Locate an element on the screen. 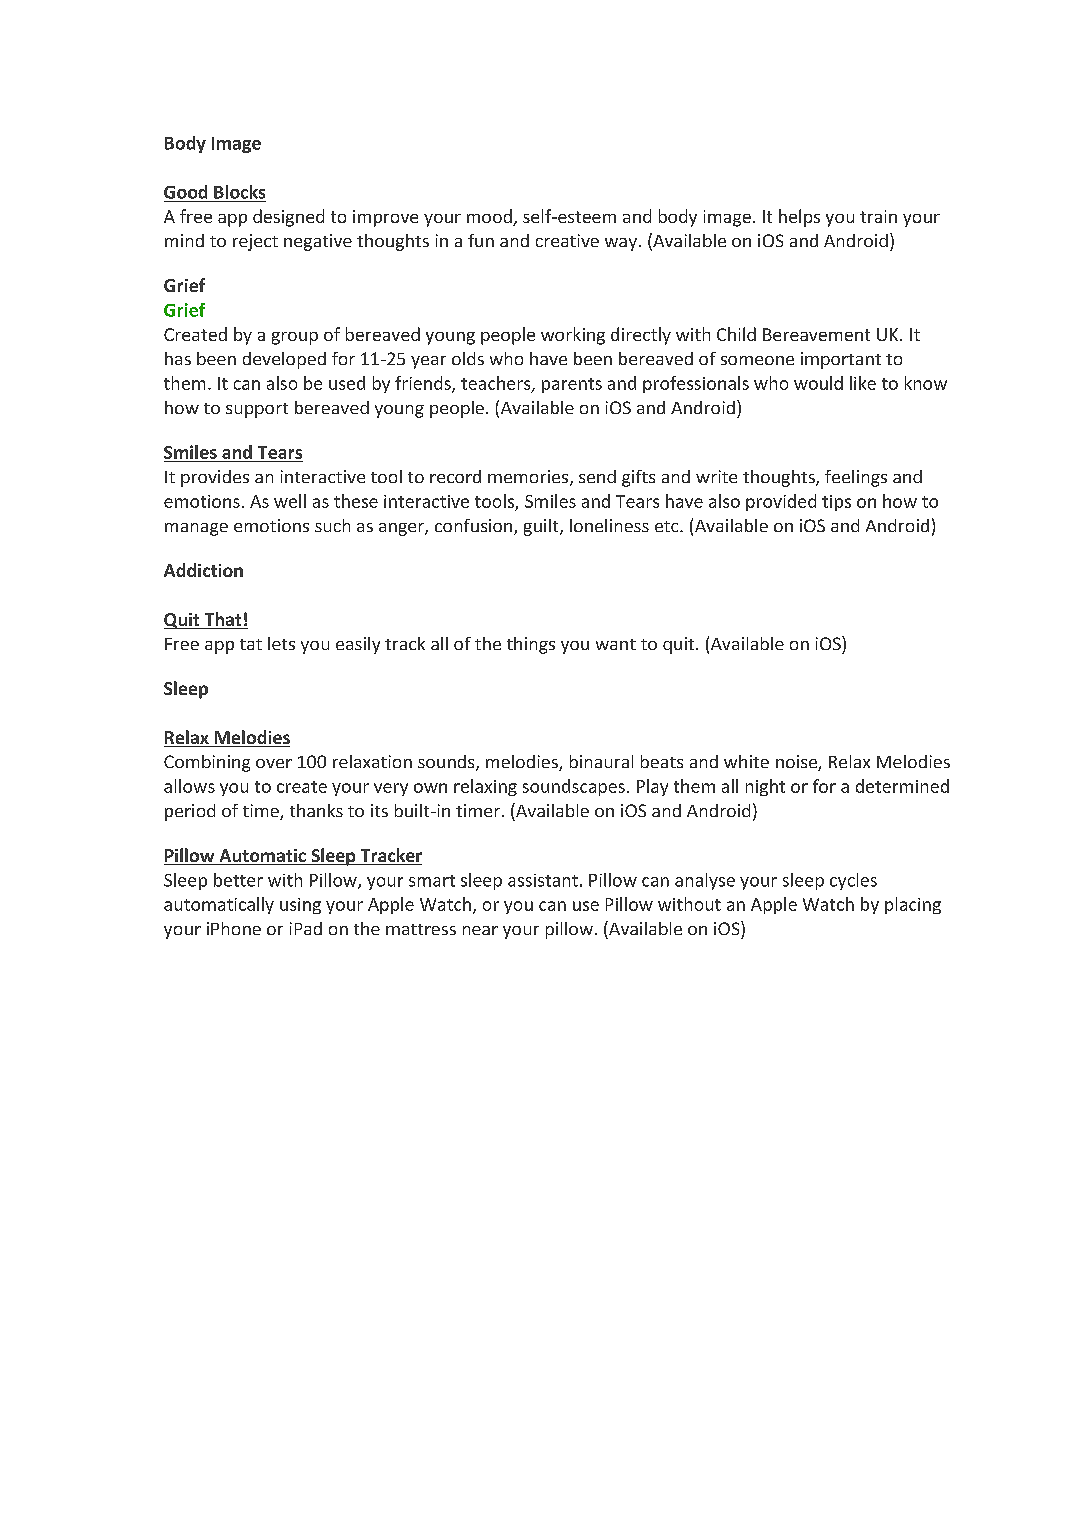 This screenshot has height=1530, width=1082. creative is located at coordinates (567, 240).
